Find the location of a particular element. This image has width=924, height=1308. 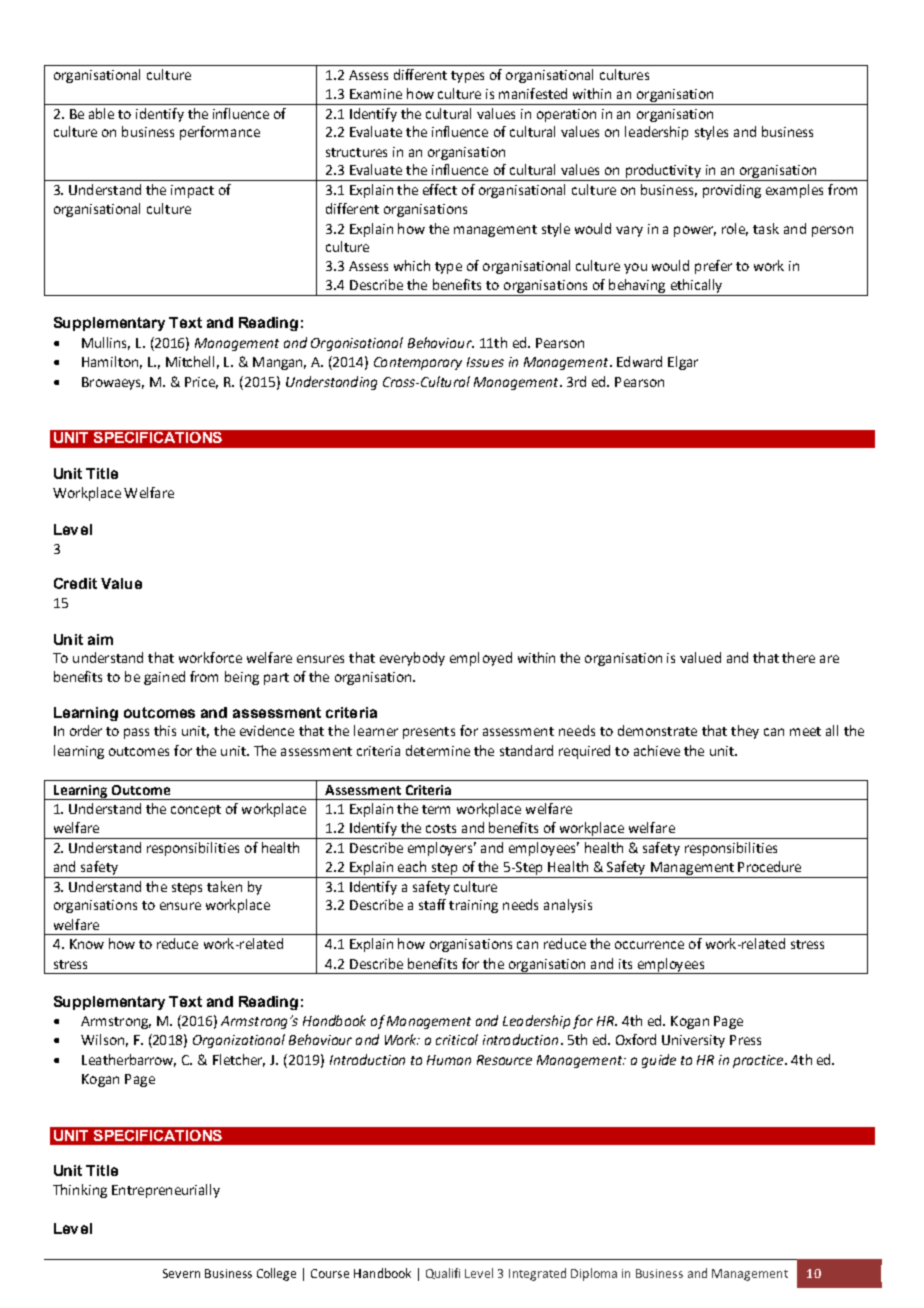

providing is located at coordinates (732, 191).
